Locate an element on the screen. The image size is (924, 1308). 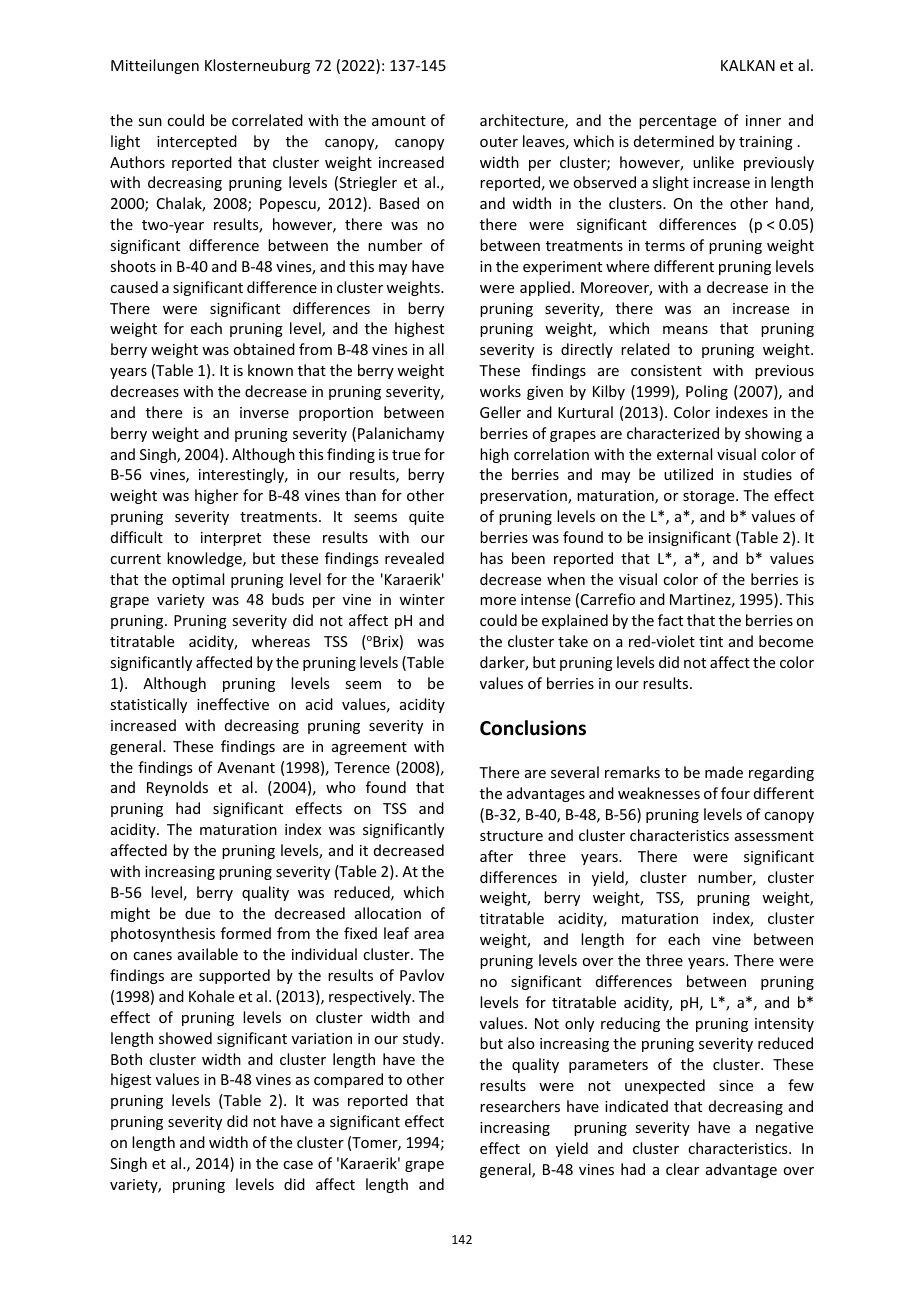
intercepted is located at coordinates (197, 142).
